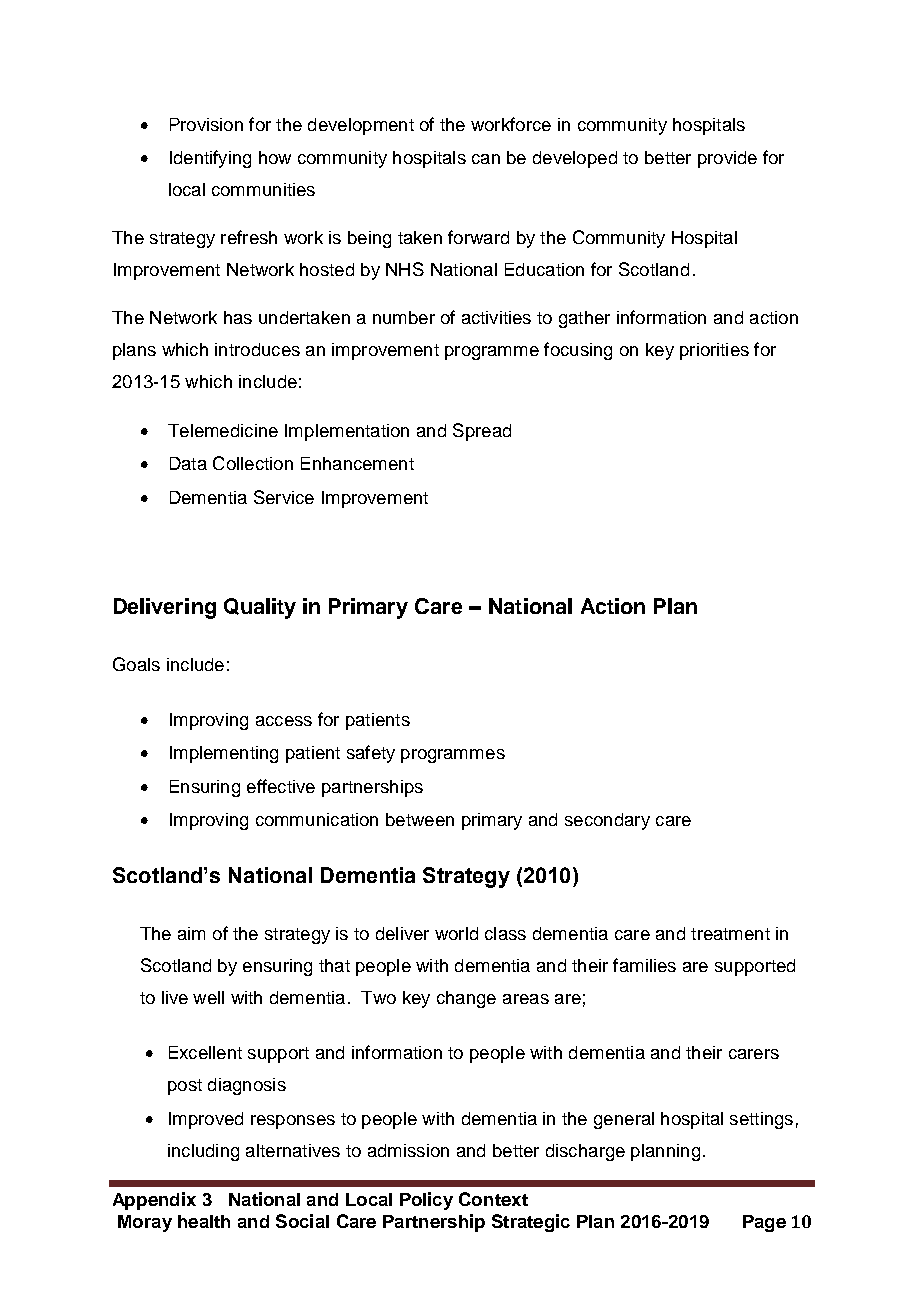 This document has width=924, height=1308. Describe the element at coordinates (210, 159) in the document. I see `Identifying` at that location.
